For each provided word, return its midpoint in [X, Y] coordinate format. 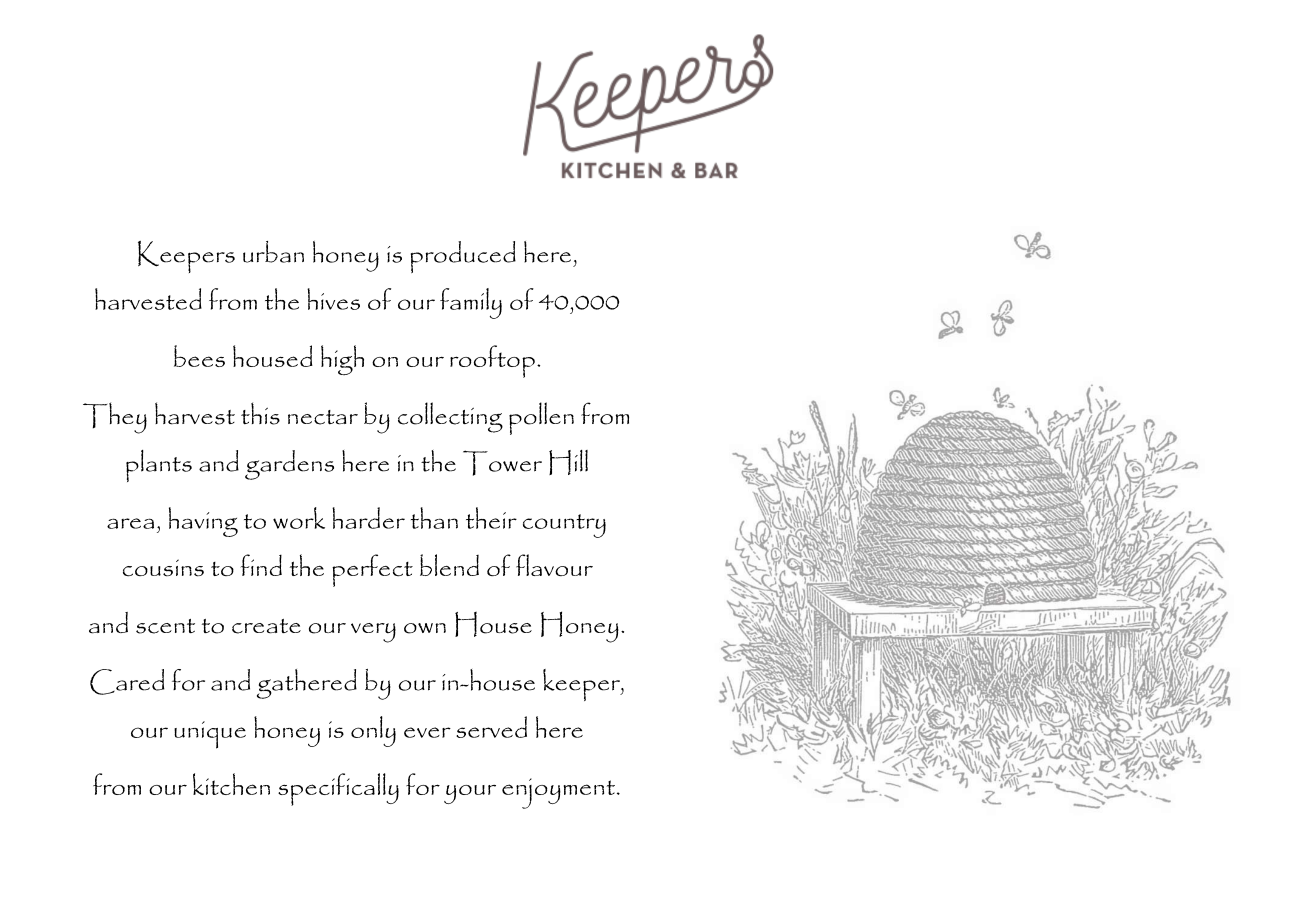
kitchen [231, 784]
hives [333, 299]
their [491, 518]
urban [273, 252]
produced [463, 257]
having [203, 522]
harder [368, 518]
